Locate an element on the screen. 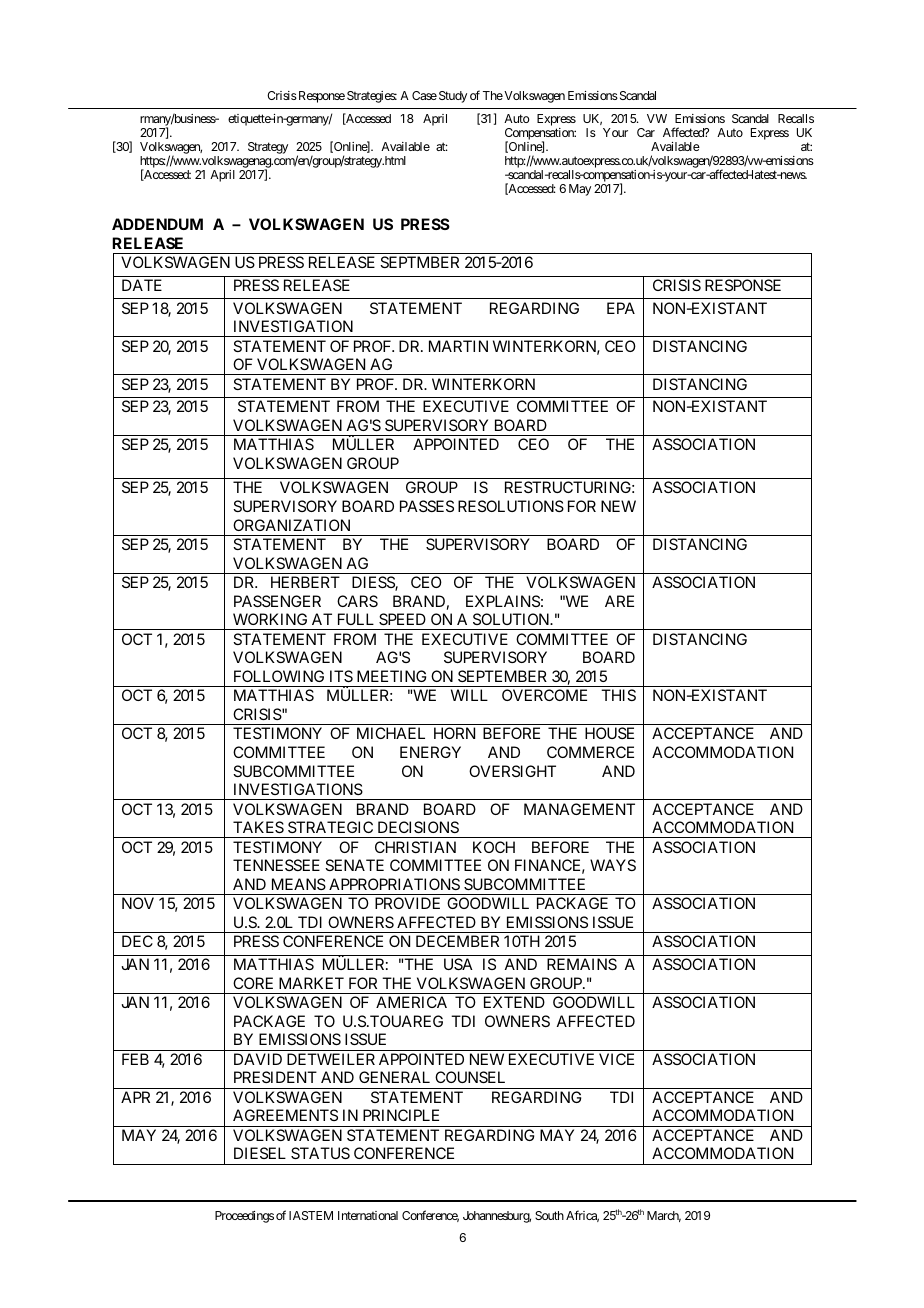 This screenshot has width=924, height=1308. International is located at coordinates (368, 1215).
